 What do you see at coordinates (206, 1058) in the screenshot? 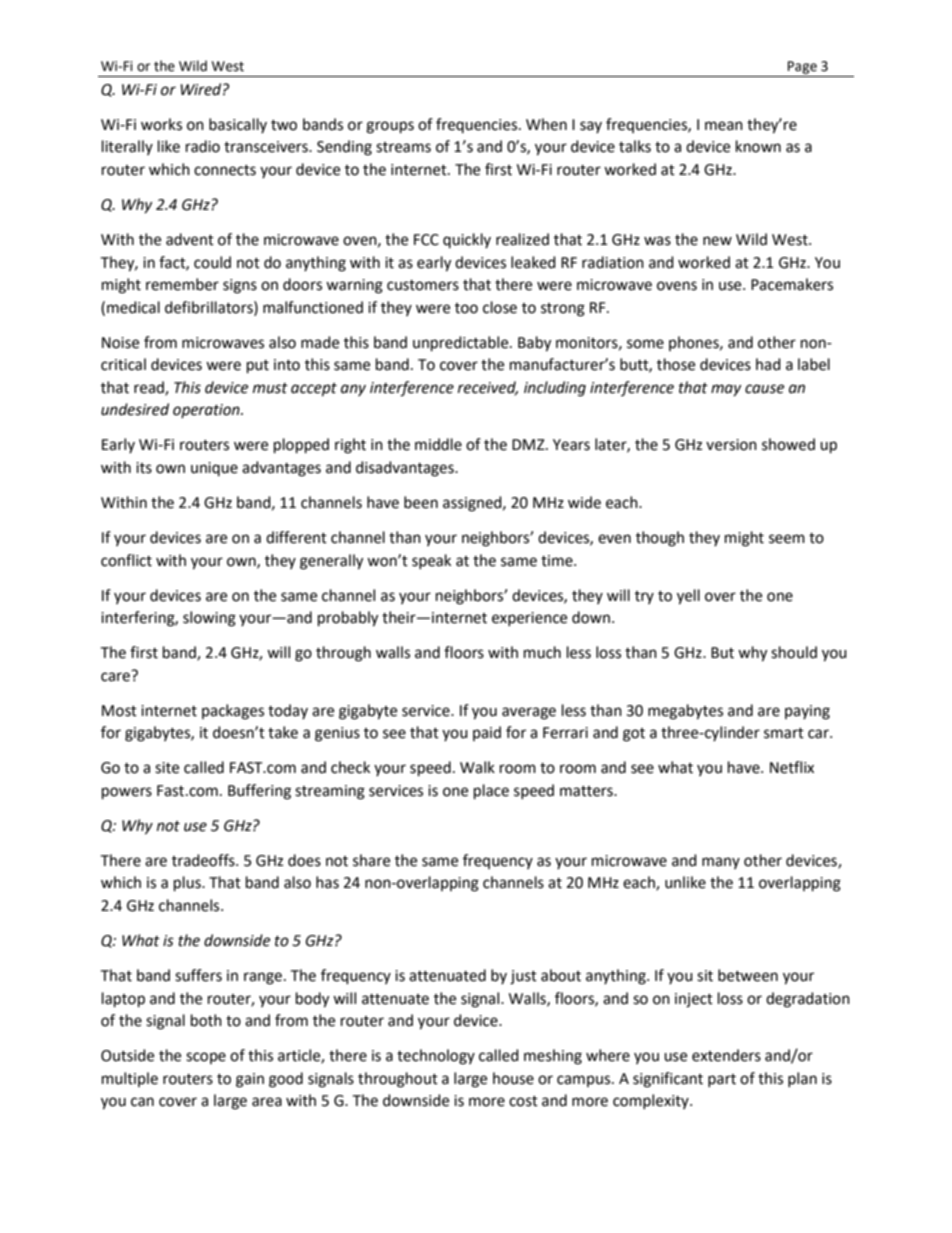
I see `scope` at bounding box center [206, 1058].
